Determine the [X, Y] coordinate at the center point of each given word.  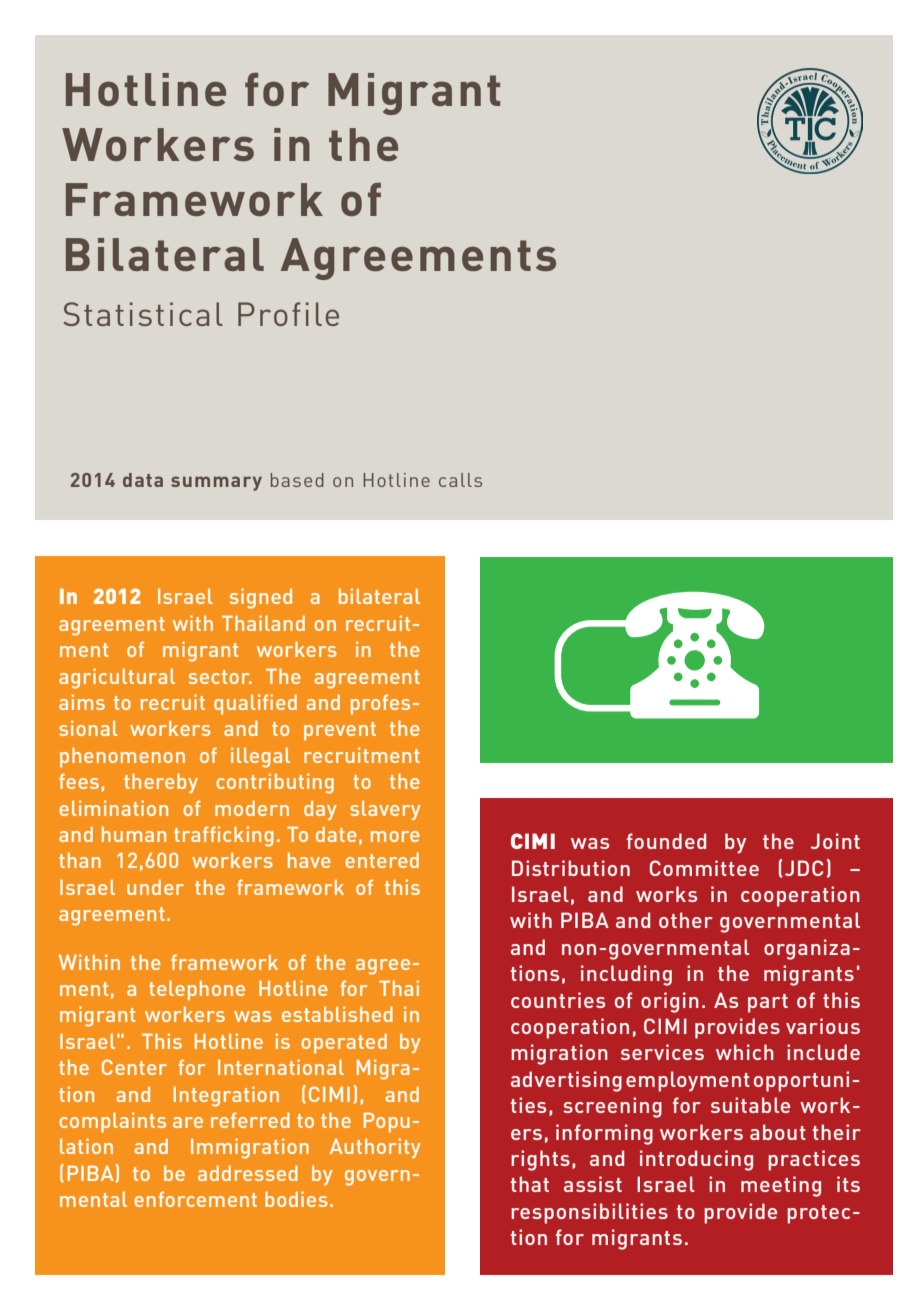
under [155, 887]
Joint [835, 841]
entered [382, 860]
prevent [340, 731]
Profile [288, 314]
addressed [248, 1173]
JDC [804, 868]
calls [460, 480]
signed [261, 598]
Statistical [143, 314]
